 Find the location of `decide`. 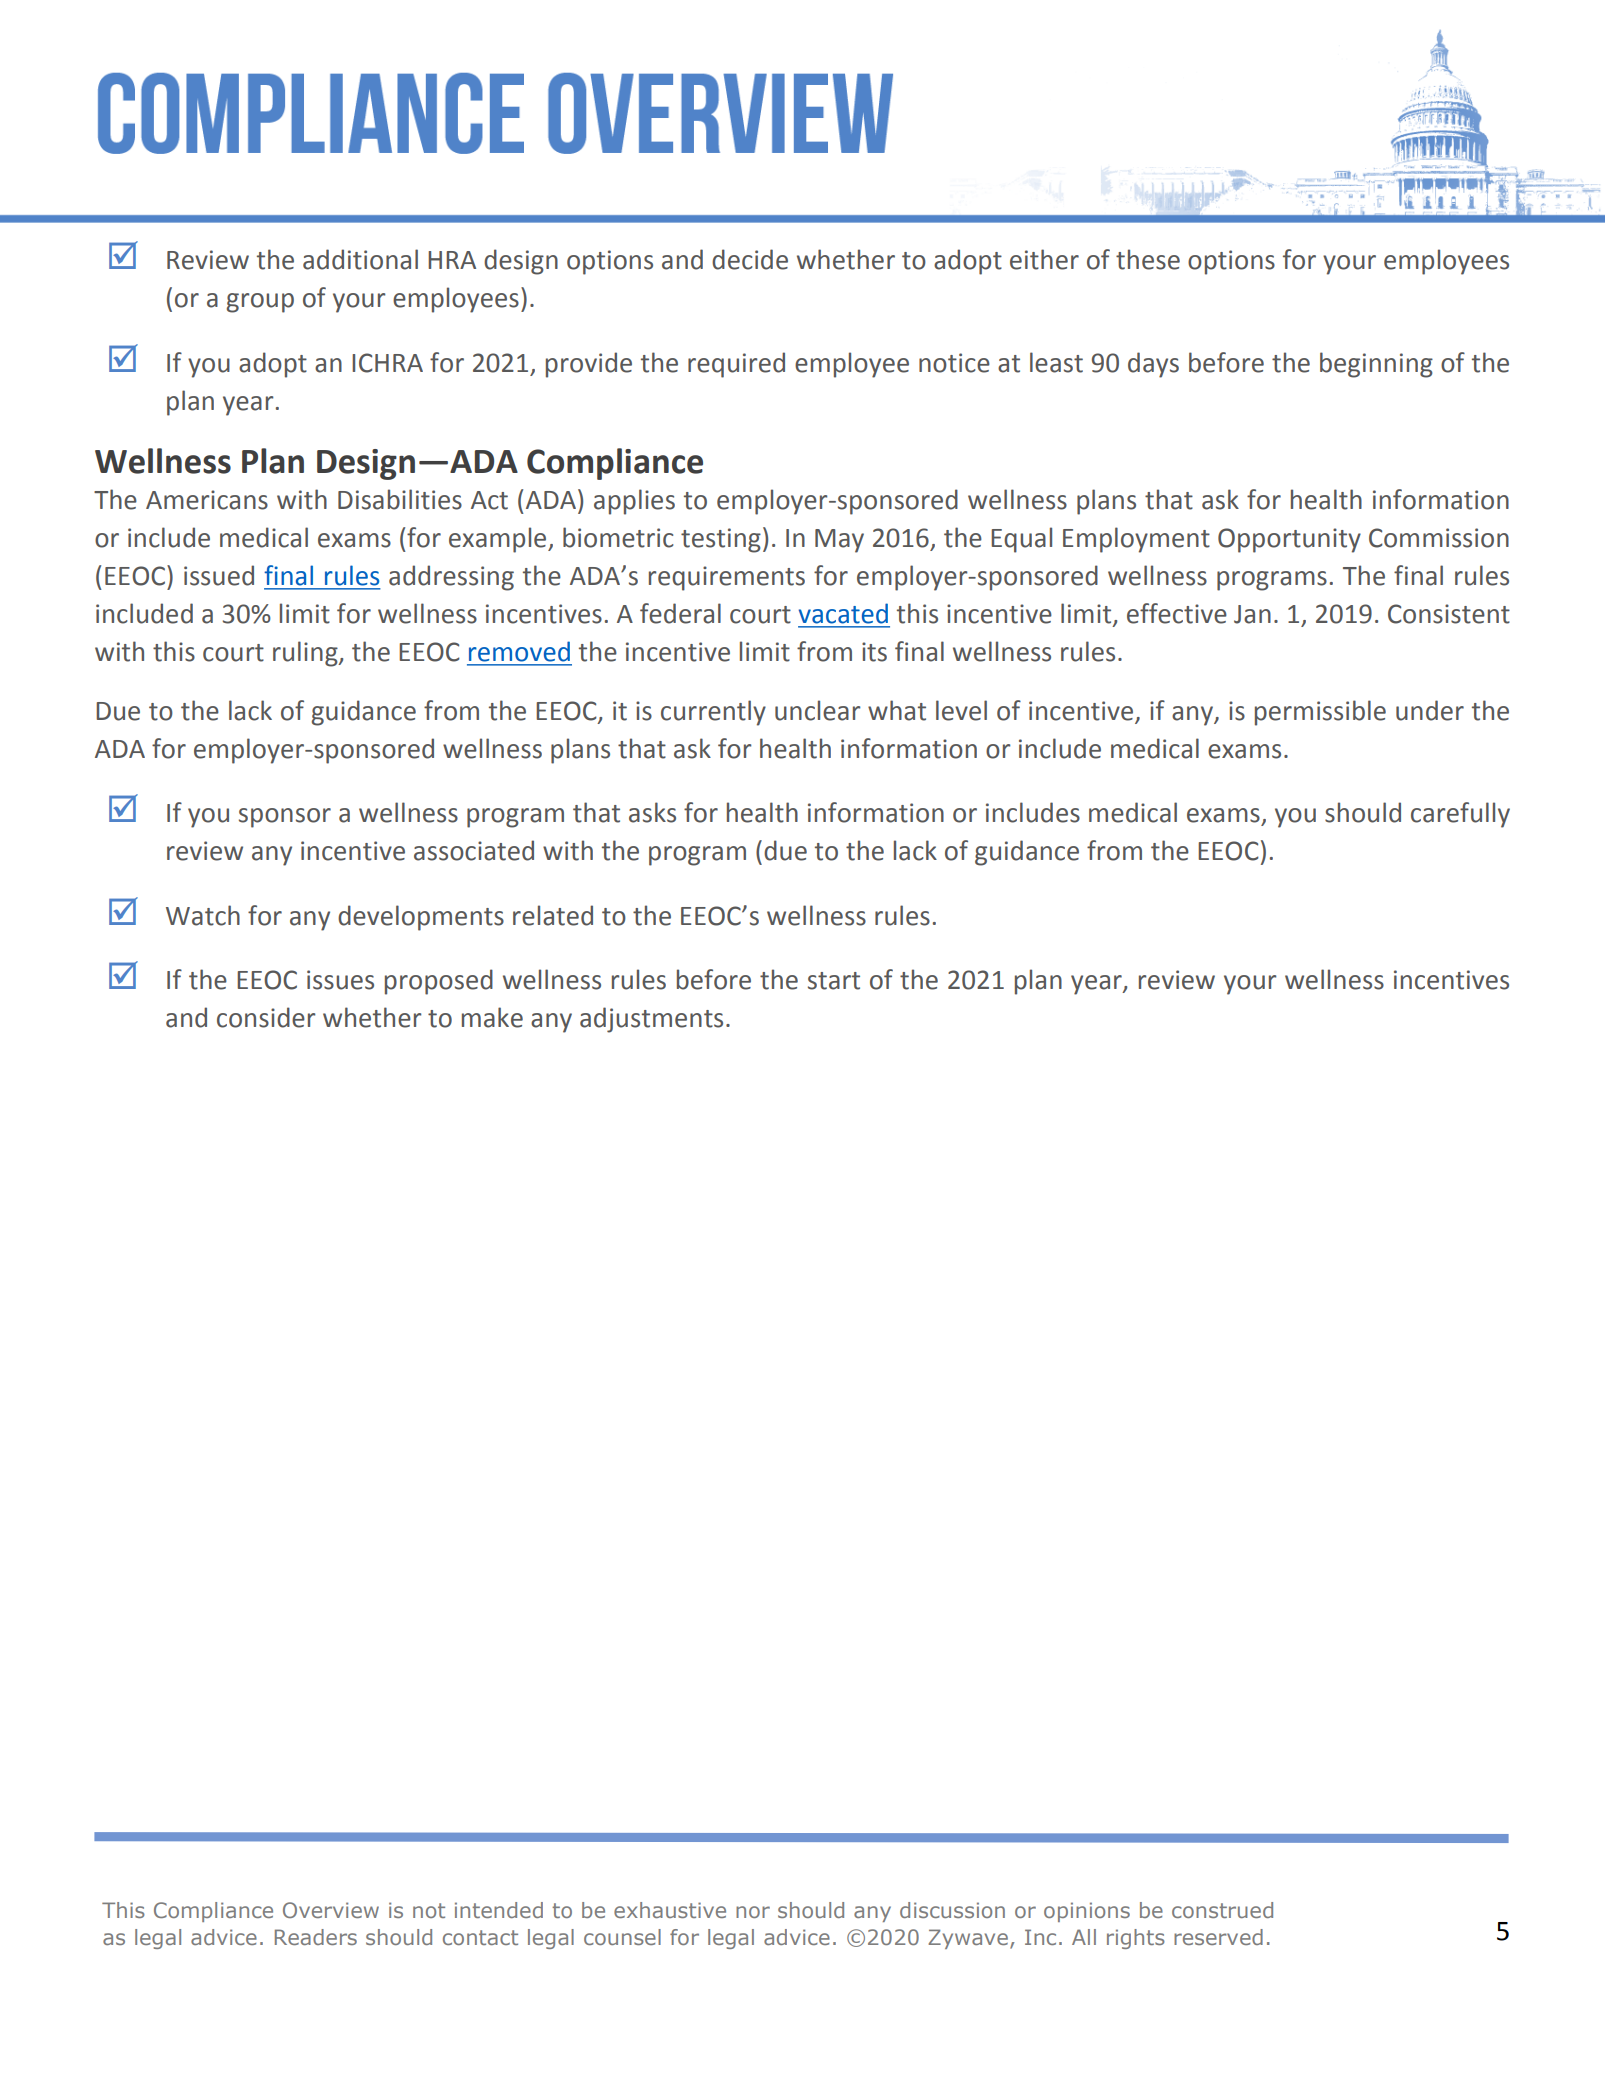

decide is located at coordinates (750, 259).
